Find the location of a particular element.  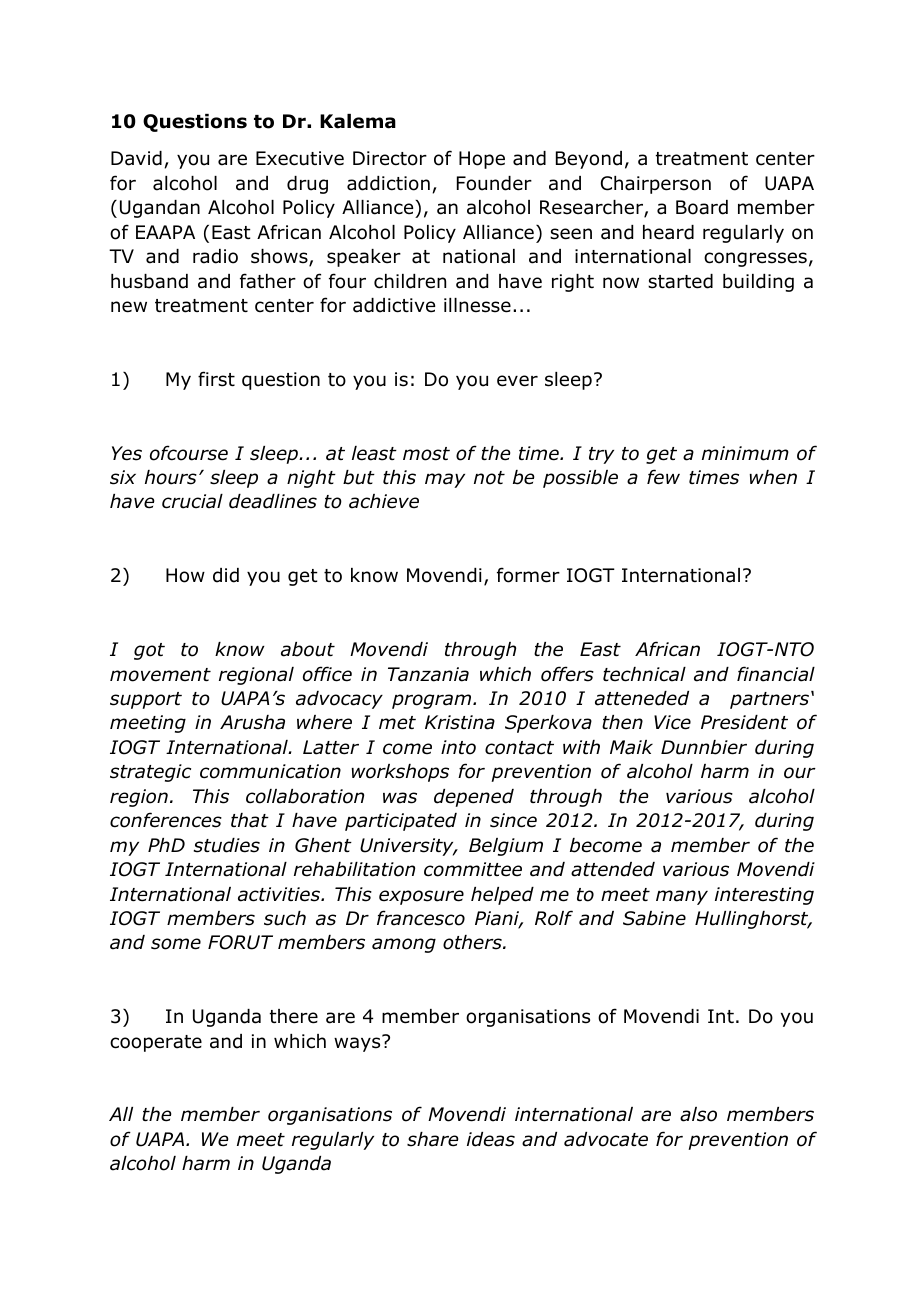

David is located at coordinates (136, 158).
